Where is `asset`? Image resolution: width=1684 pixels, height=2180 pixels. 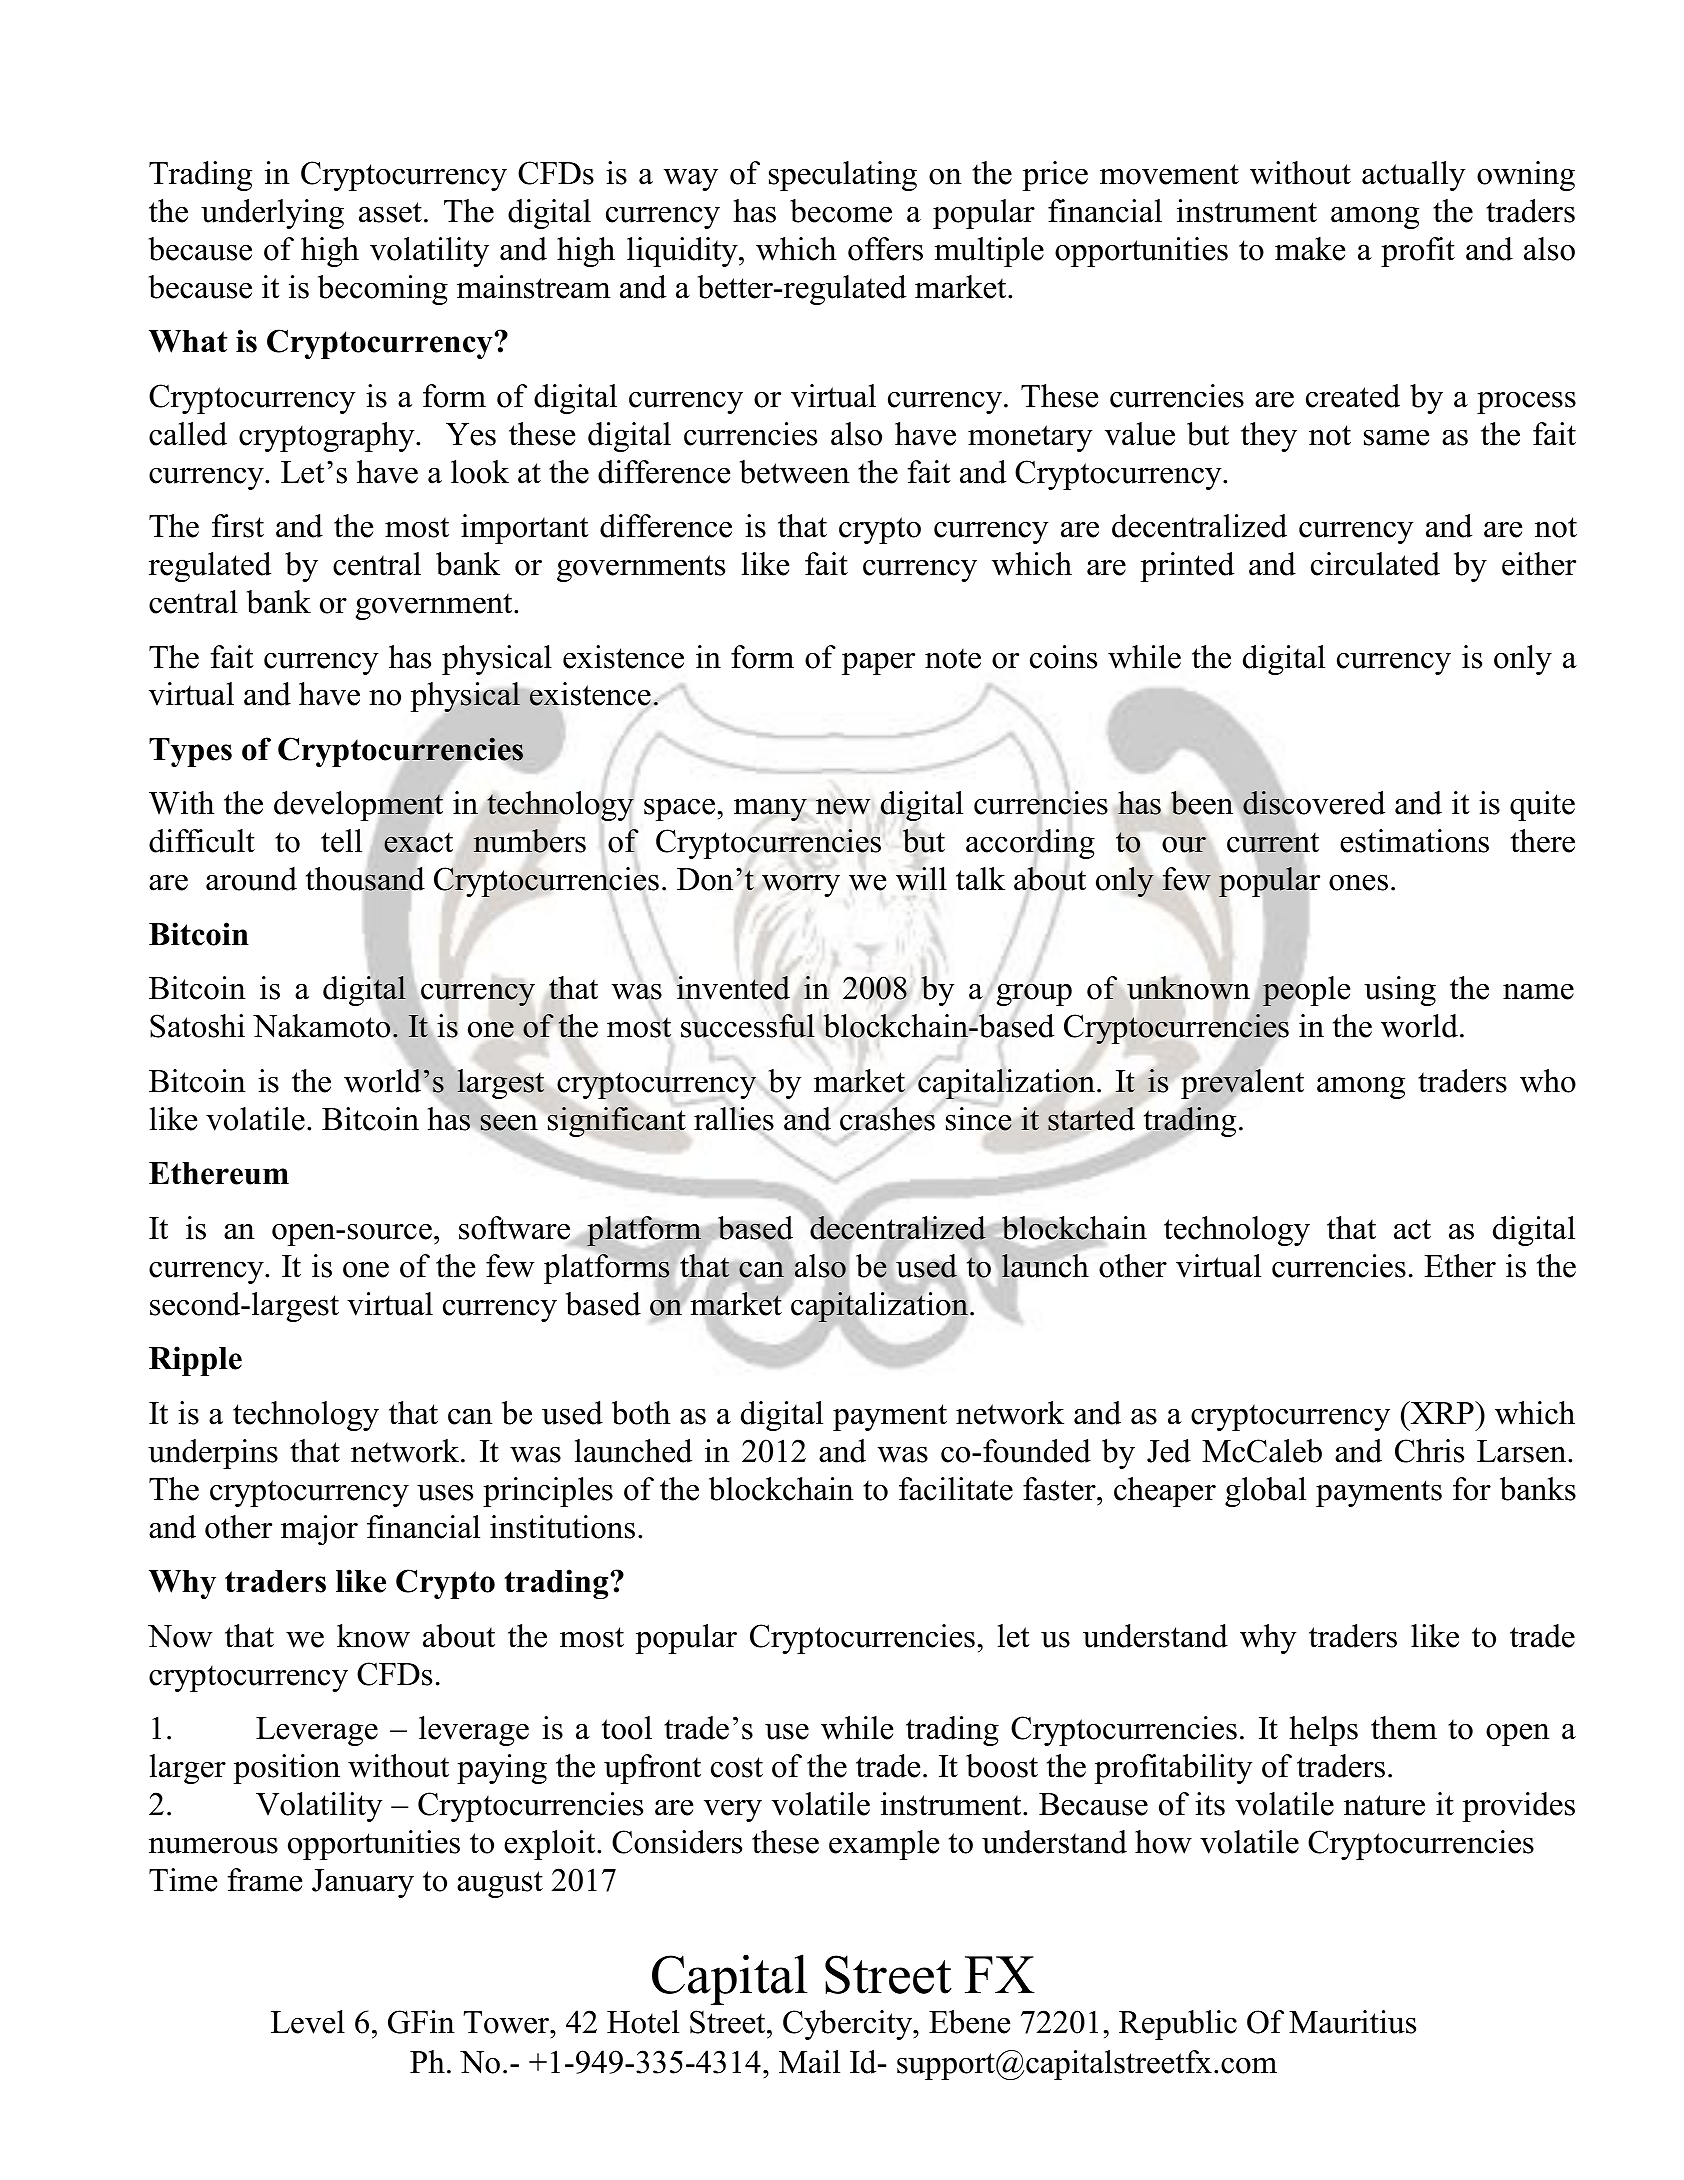
asset is located at coordinates (390, 212).
